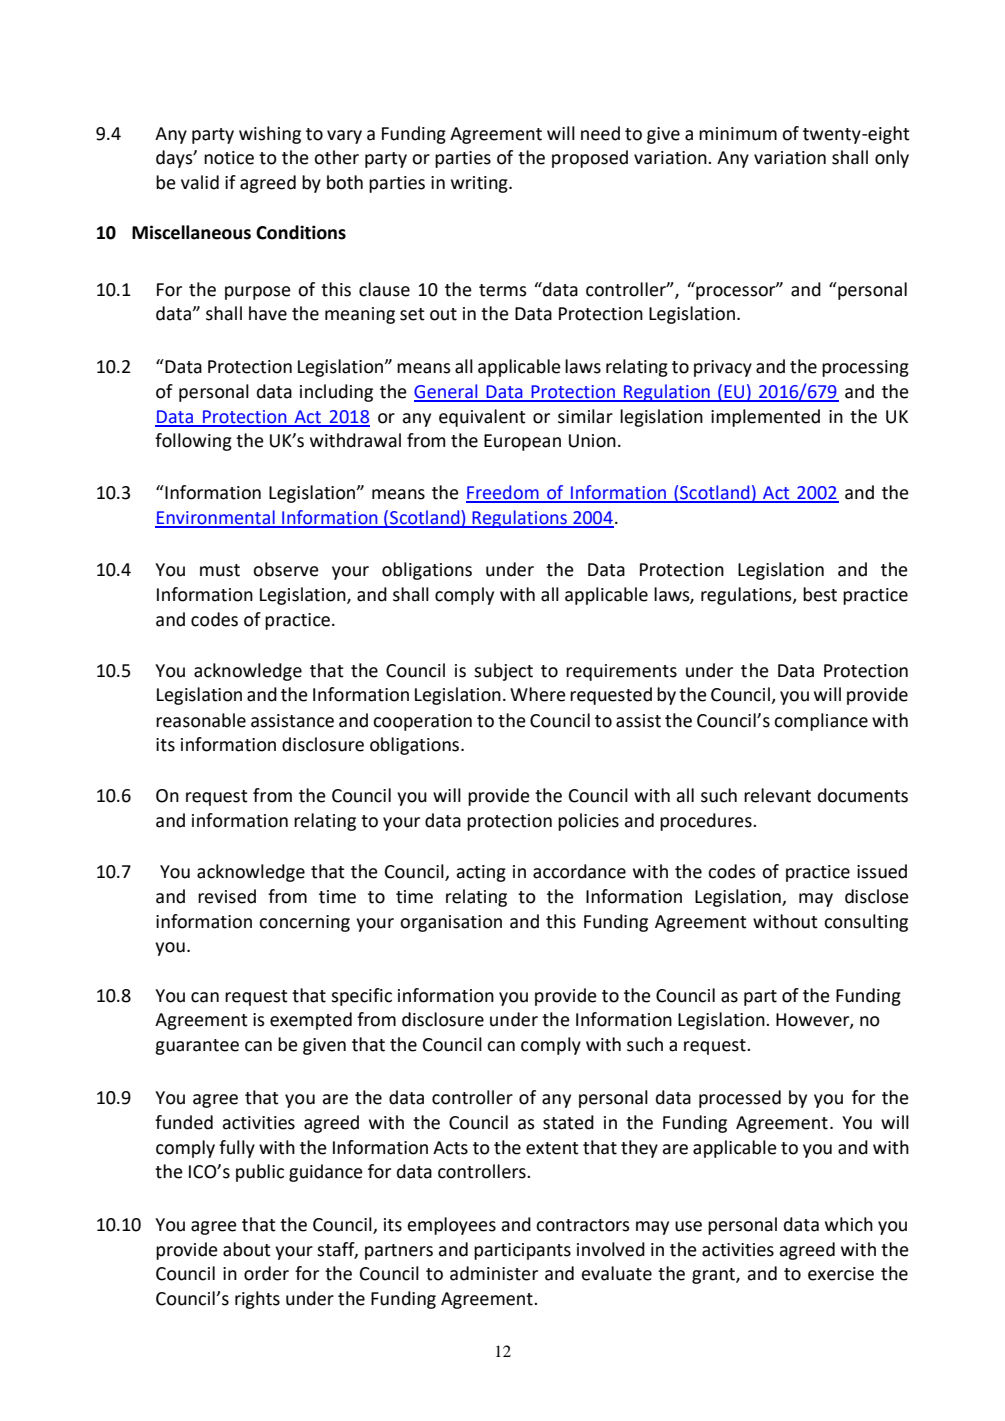  What do you see at coordinates (866, 923) in the image?
I see `consulting` at bounding box center [866, 923].
